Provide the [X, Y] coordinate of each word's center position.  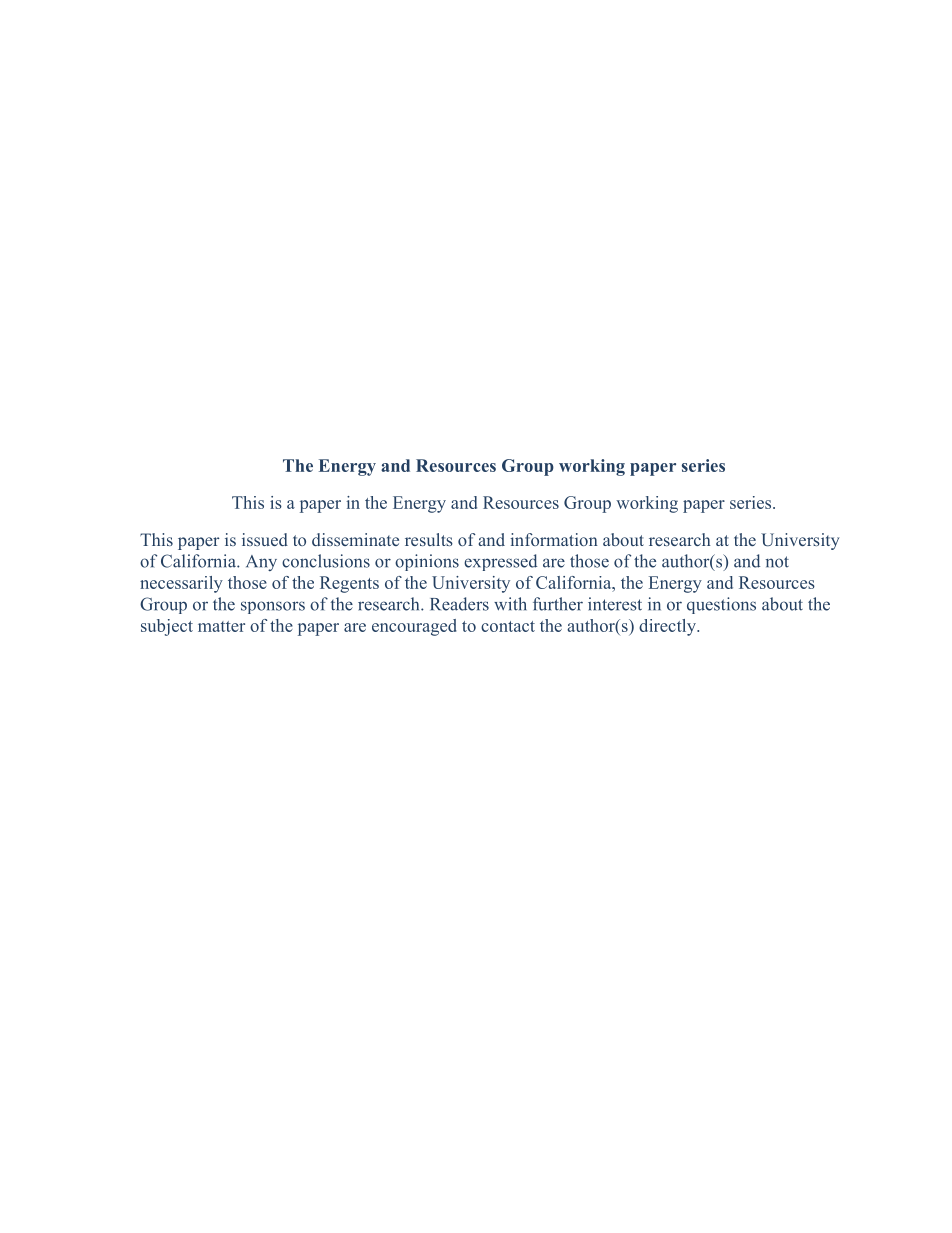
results [429, 539]
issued [265, 539]
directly [668, 627]
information [554, 539]
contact [508, 626]
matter [221, 626]
